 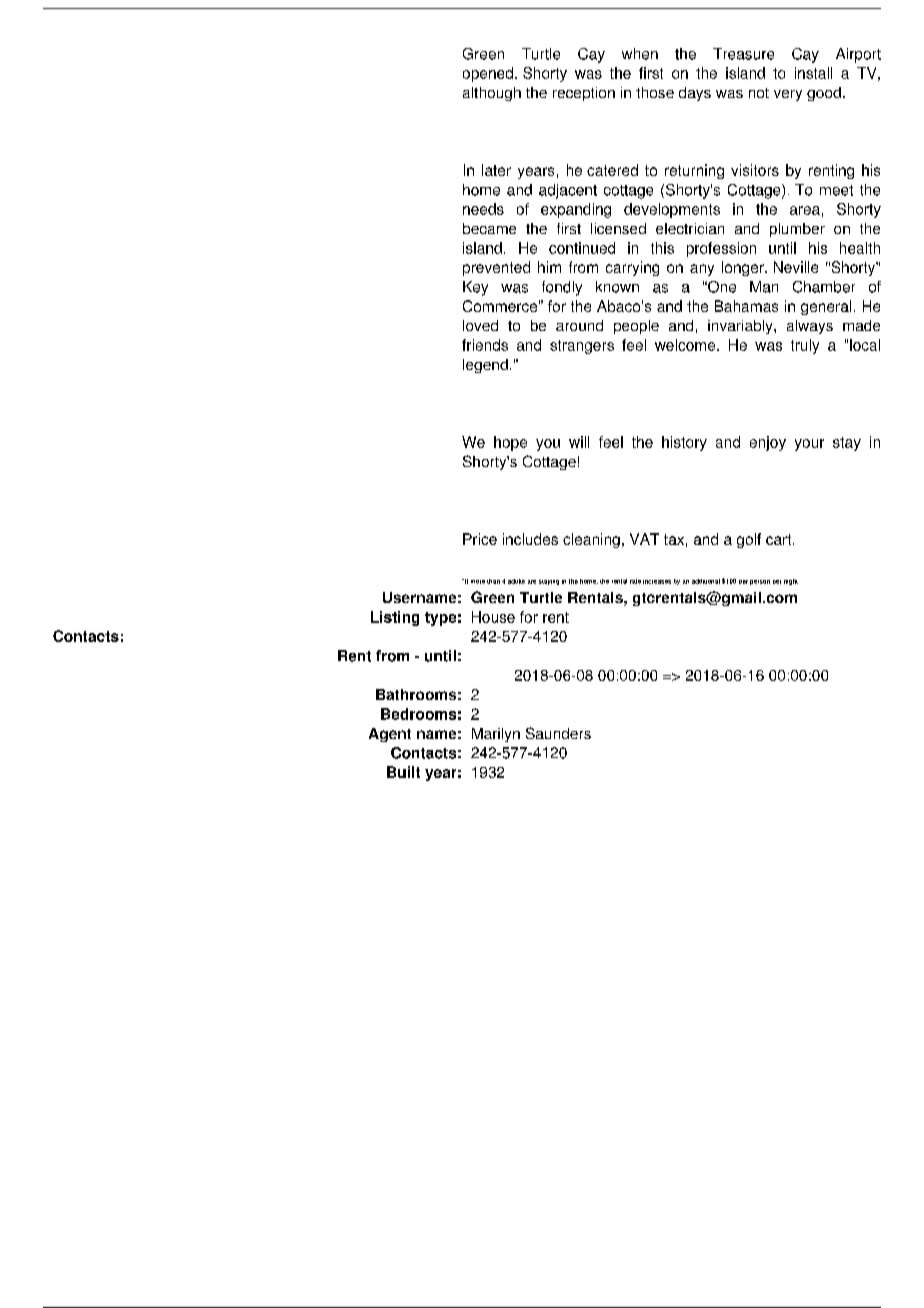 I want to click on will, so click(x=579, y=442).
